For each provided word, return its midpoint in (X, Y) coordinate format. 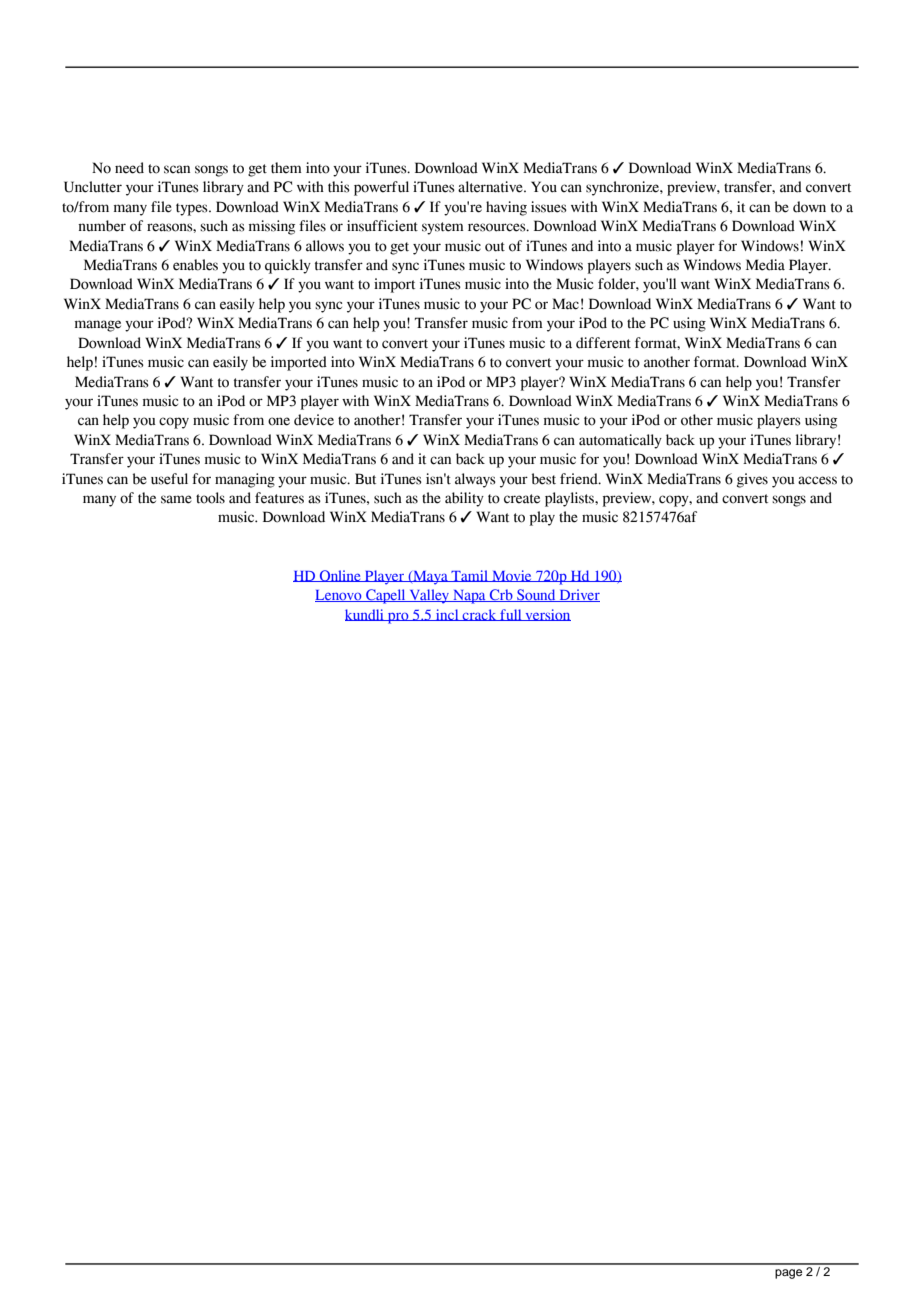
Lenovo (339, 596)
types (193, 209)
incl (447, 615)
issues (549, 207)
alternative (491, 187)
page (788, 1274)
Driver (578, 595)
